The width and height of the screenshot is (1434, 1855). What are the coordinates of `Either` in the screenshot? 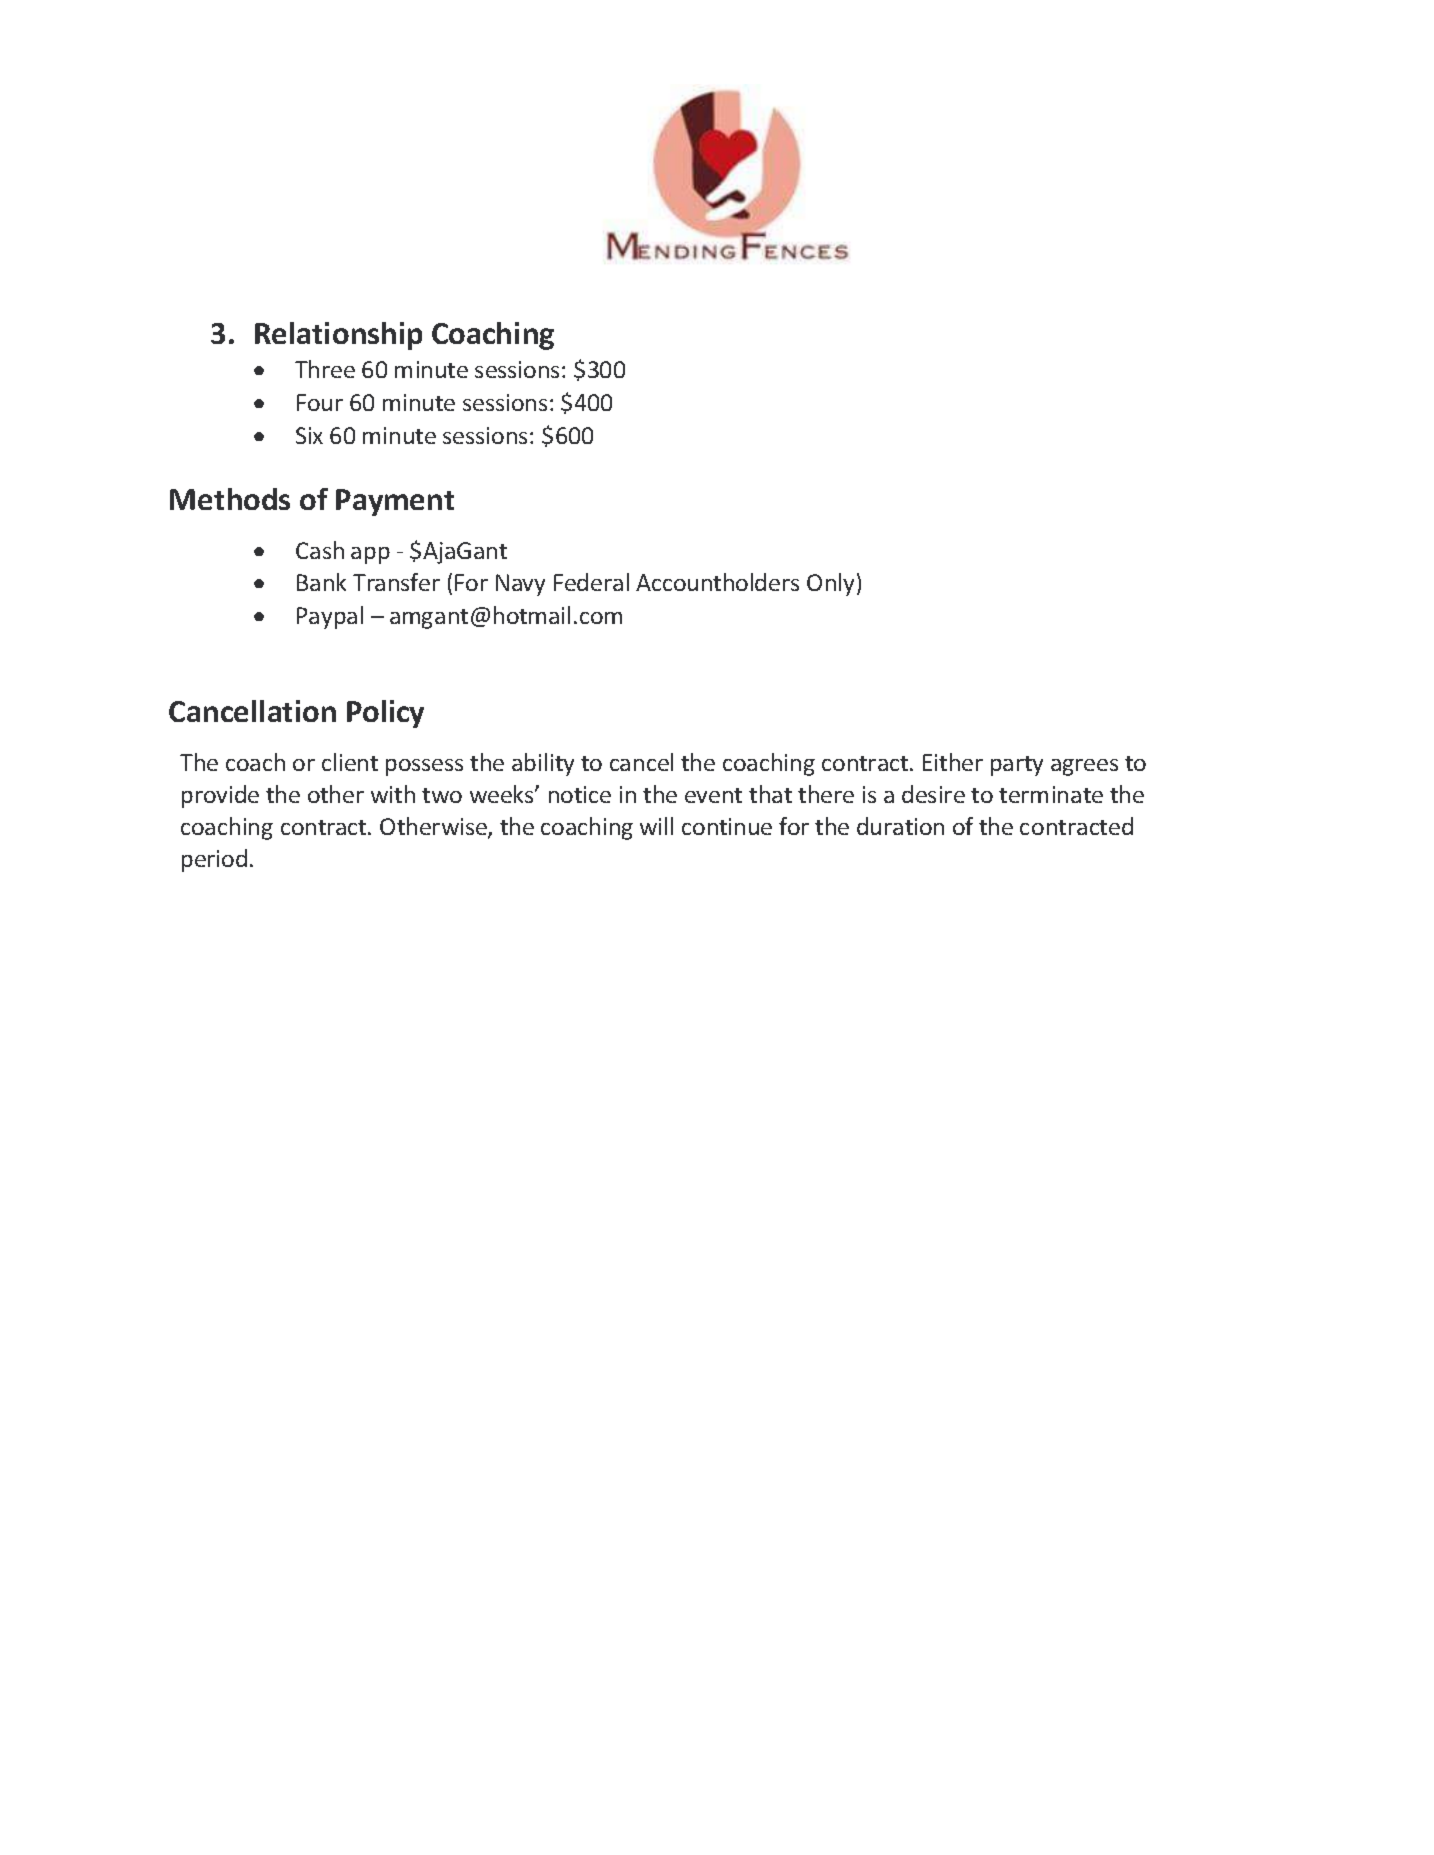 It's located at (953, 762).
